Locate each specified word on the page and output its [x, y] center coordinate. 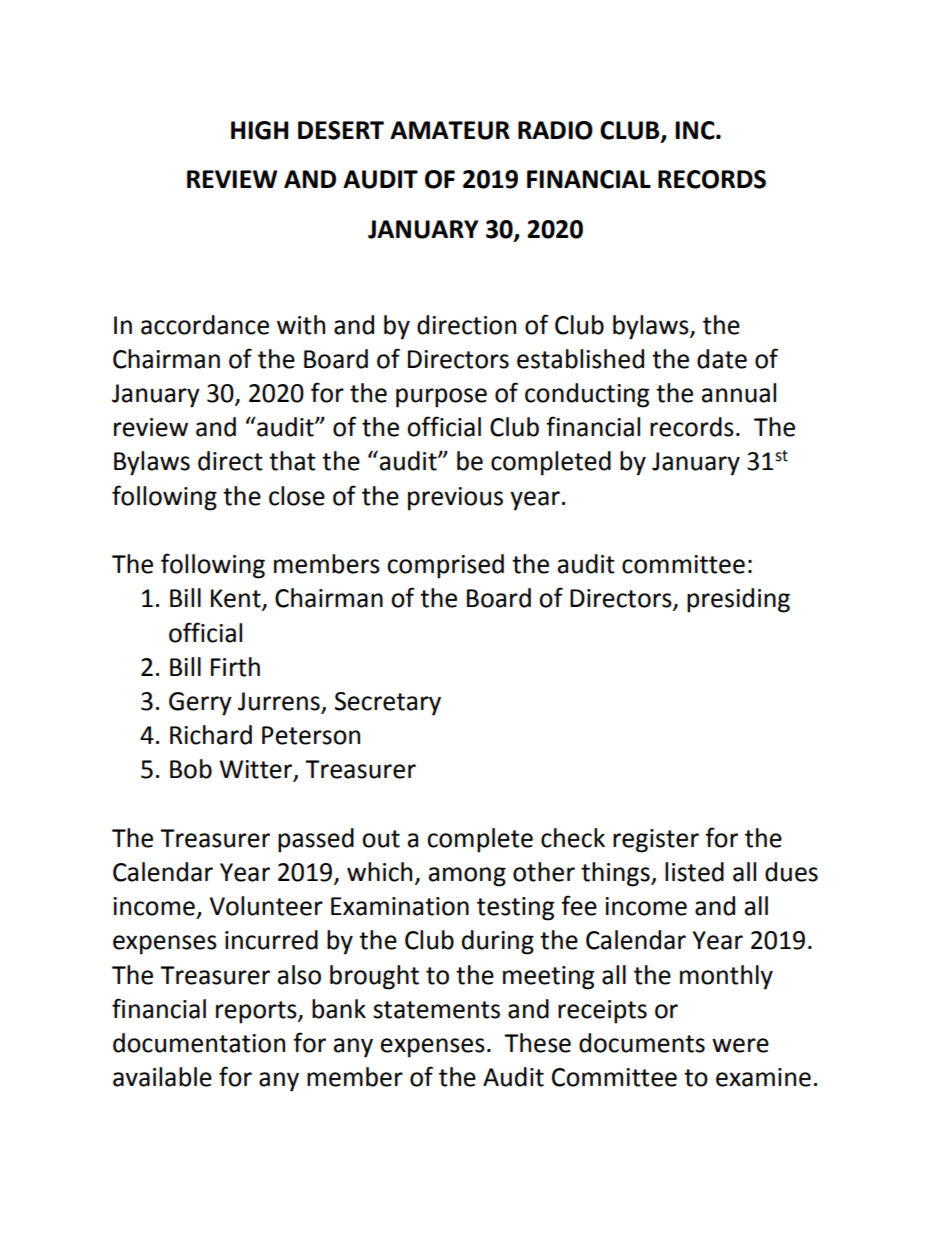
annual [739, 393]
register [656, 841]
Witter [257, 770]
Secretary [388, 704]
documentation [199, 1043]
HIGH [259, 130]
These [537, 1043]
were [740, 1045]
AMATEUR [450, 130]
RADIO [555, 130]
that [292, 461]
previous [455, 499]
